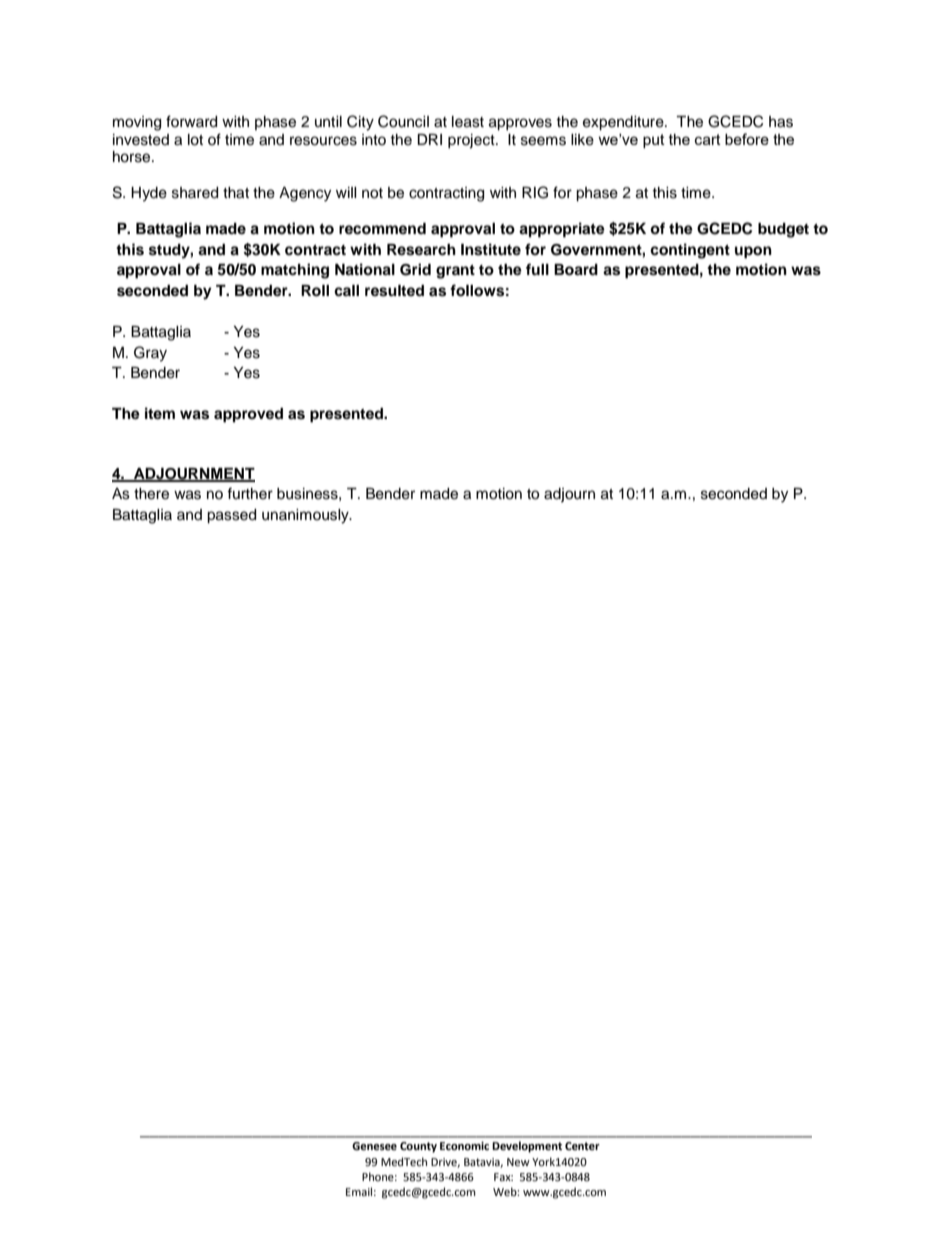  What do you see at coordinates (231, 516) in the screenshot?
I see `passed` at bounding box center [231, 516].
